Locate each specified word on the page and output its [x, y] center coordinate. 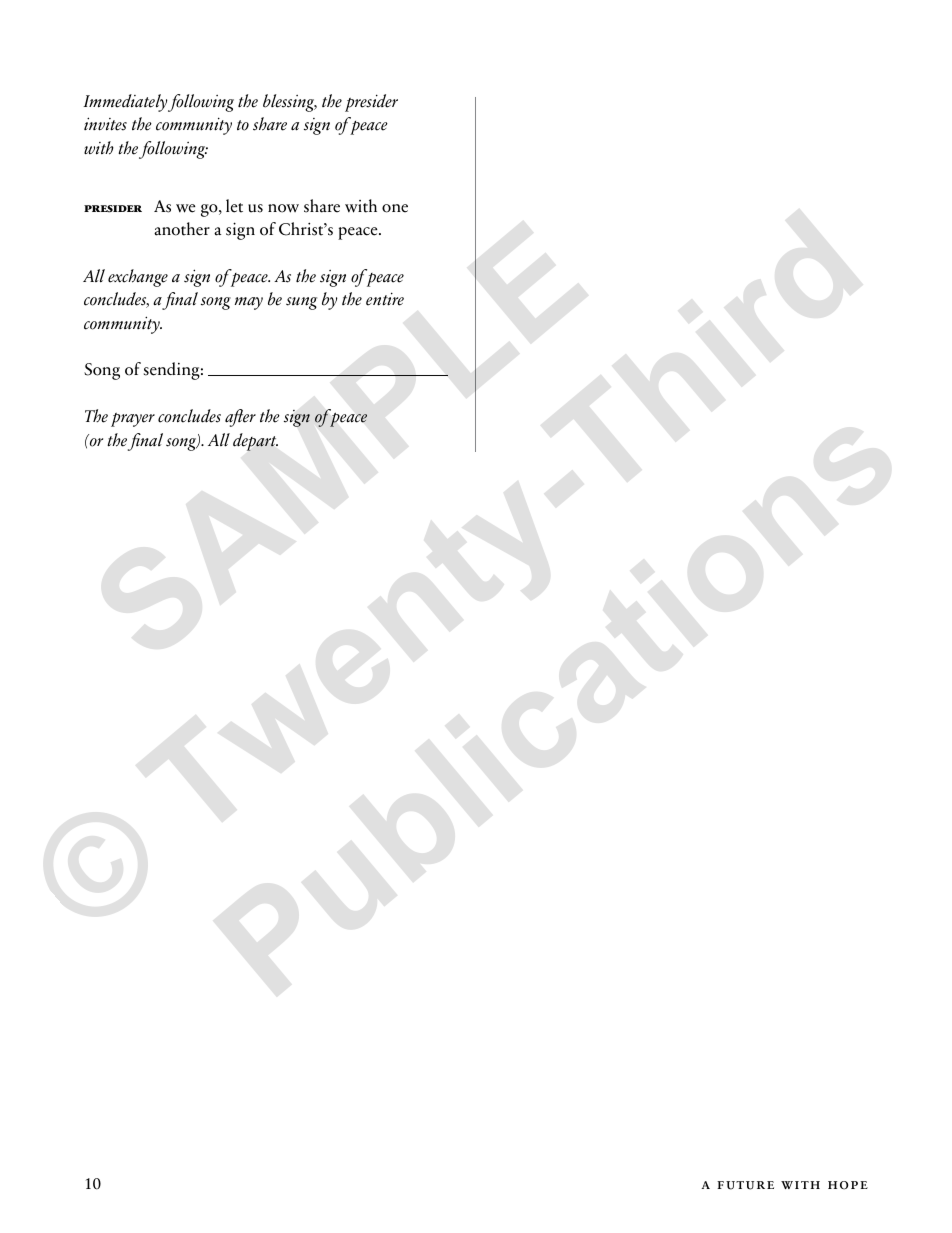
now [283, 208]
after [240, 418]
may [249, 303]
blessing [290, 103]
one [395, 208]
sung [301, 303]
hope [848, 1185]
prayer [133, 420]
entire [385, 299]
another [182, 229]
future [745, 1185]
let [234, 206]
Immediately [125, 103]
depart [255, 442]
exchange [138, 278]
